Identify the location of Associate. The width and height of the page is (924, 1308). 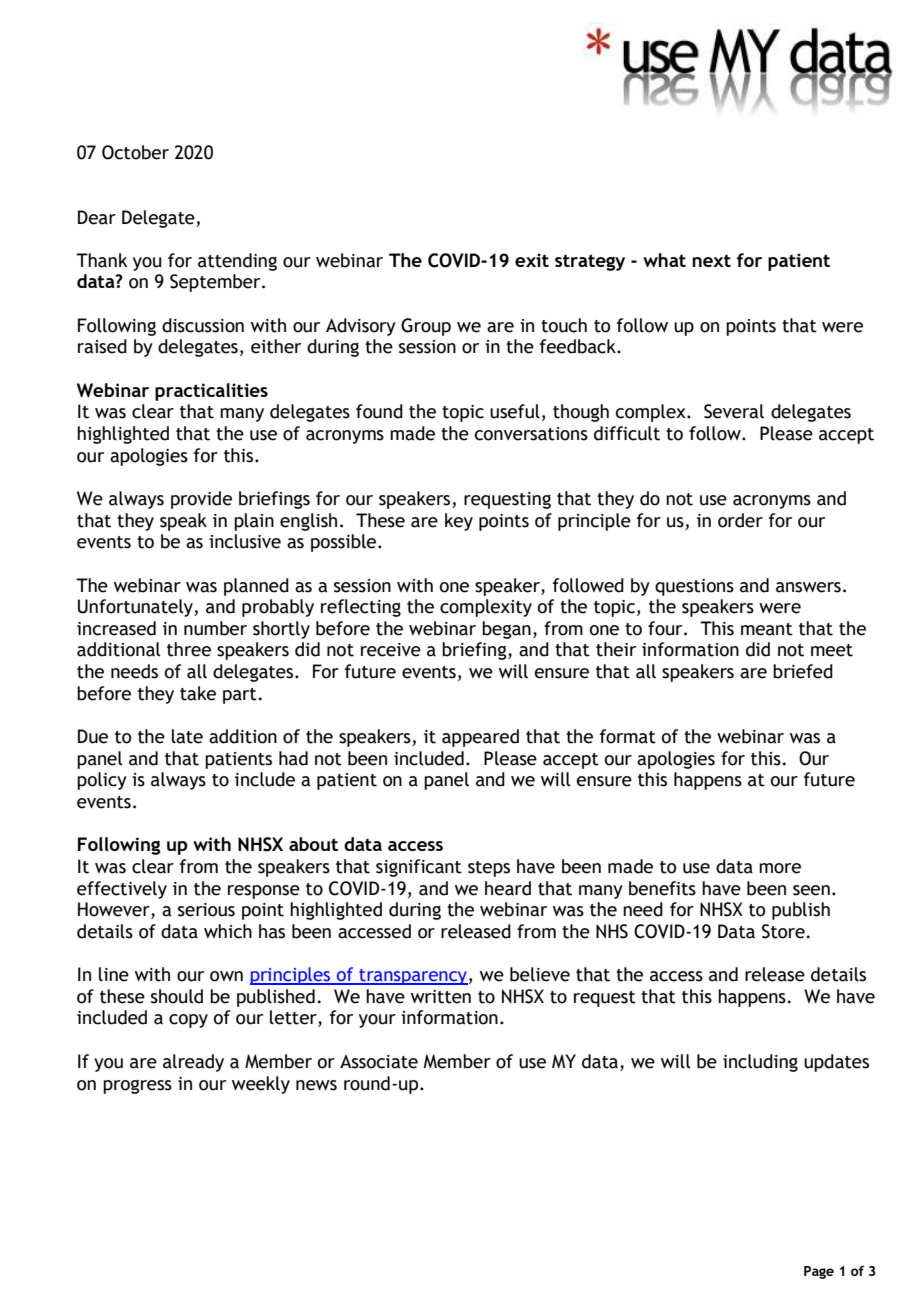
(379, 1062).
